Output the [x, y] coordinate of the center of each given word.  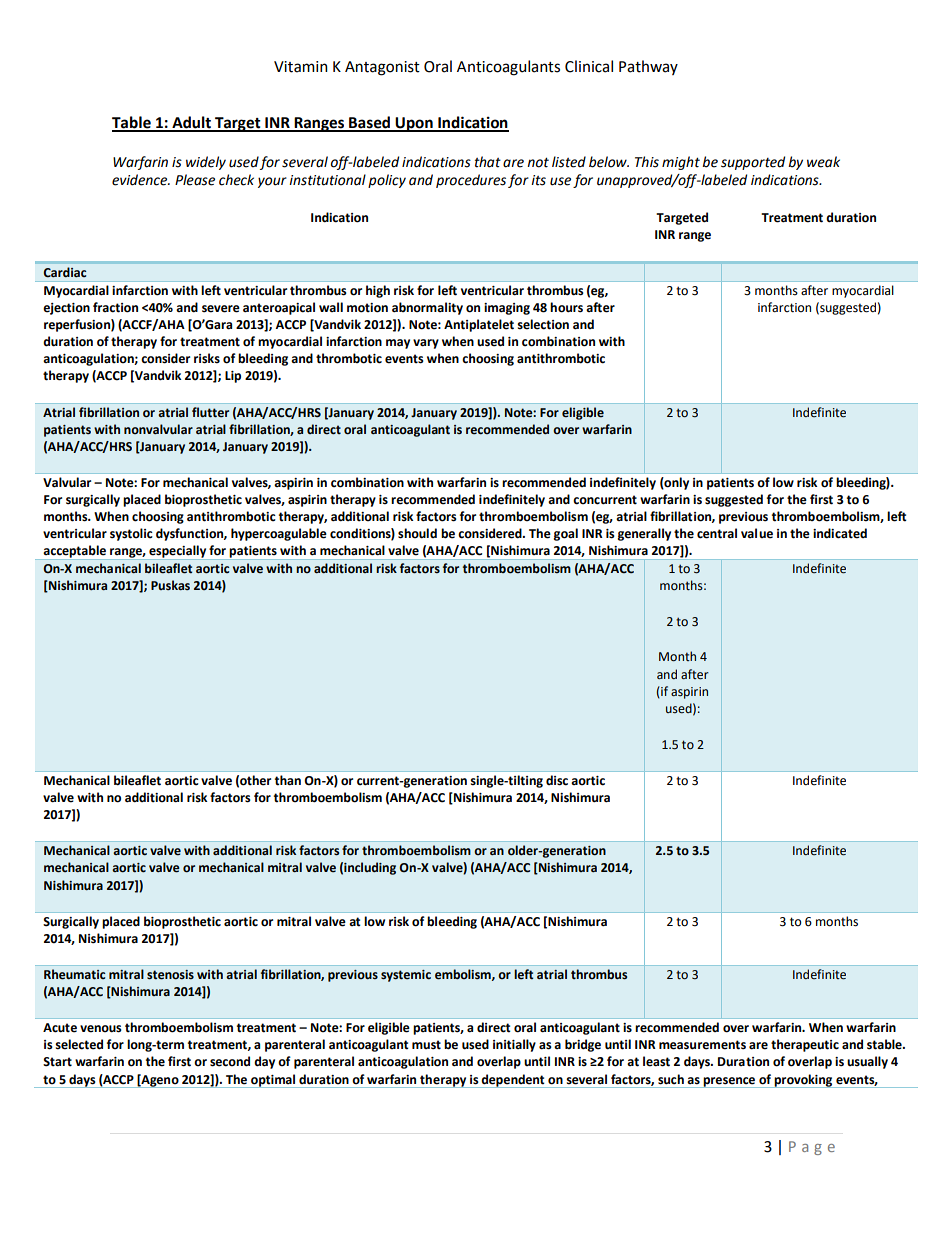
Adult [191, 123]
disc [557, 780]
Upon [414, 124]
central [717, 533]
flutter [210, 412]
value [757, 533]
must [426, 1045]
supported [753, 163]
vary [426, 344]
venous [101, 1029]
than [288, 780]
